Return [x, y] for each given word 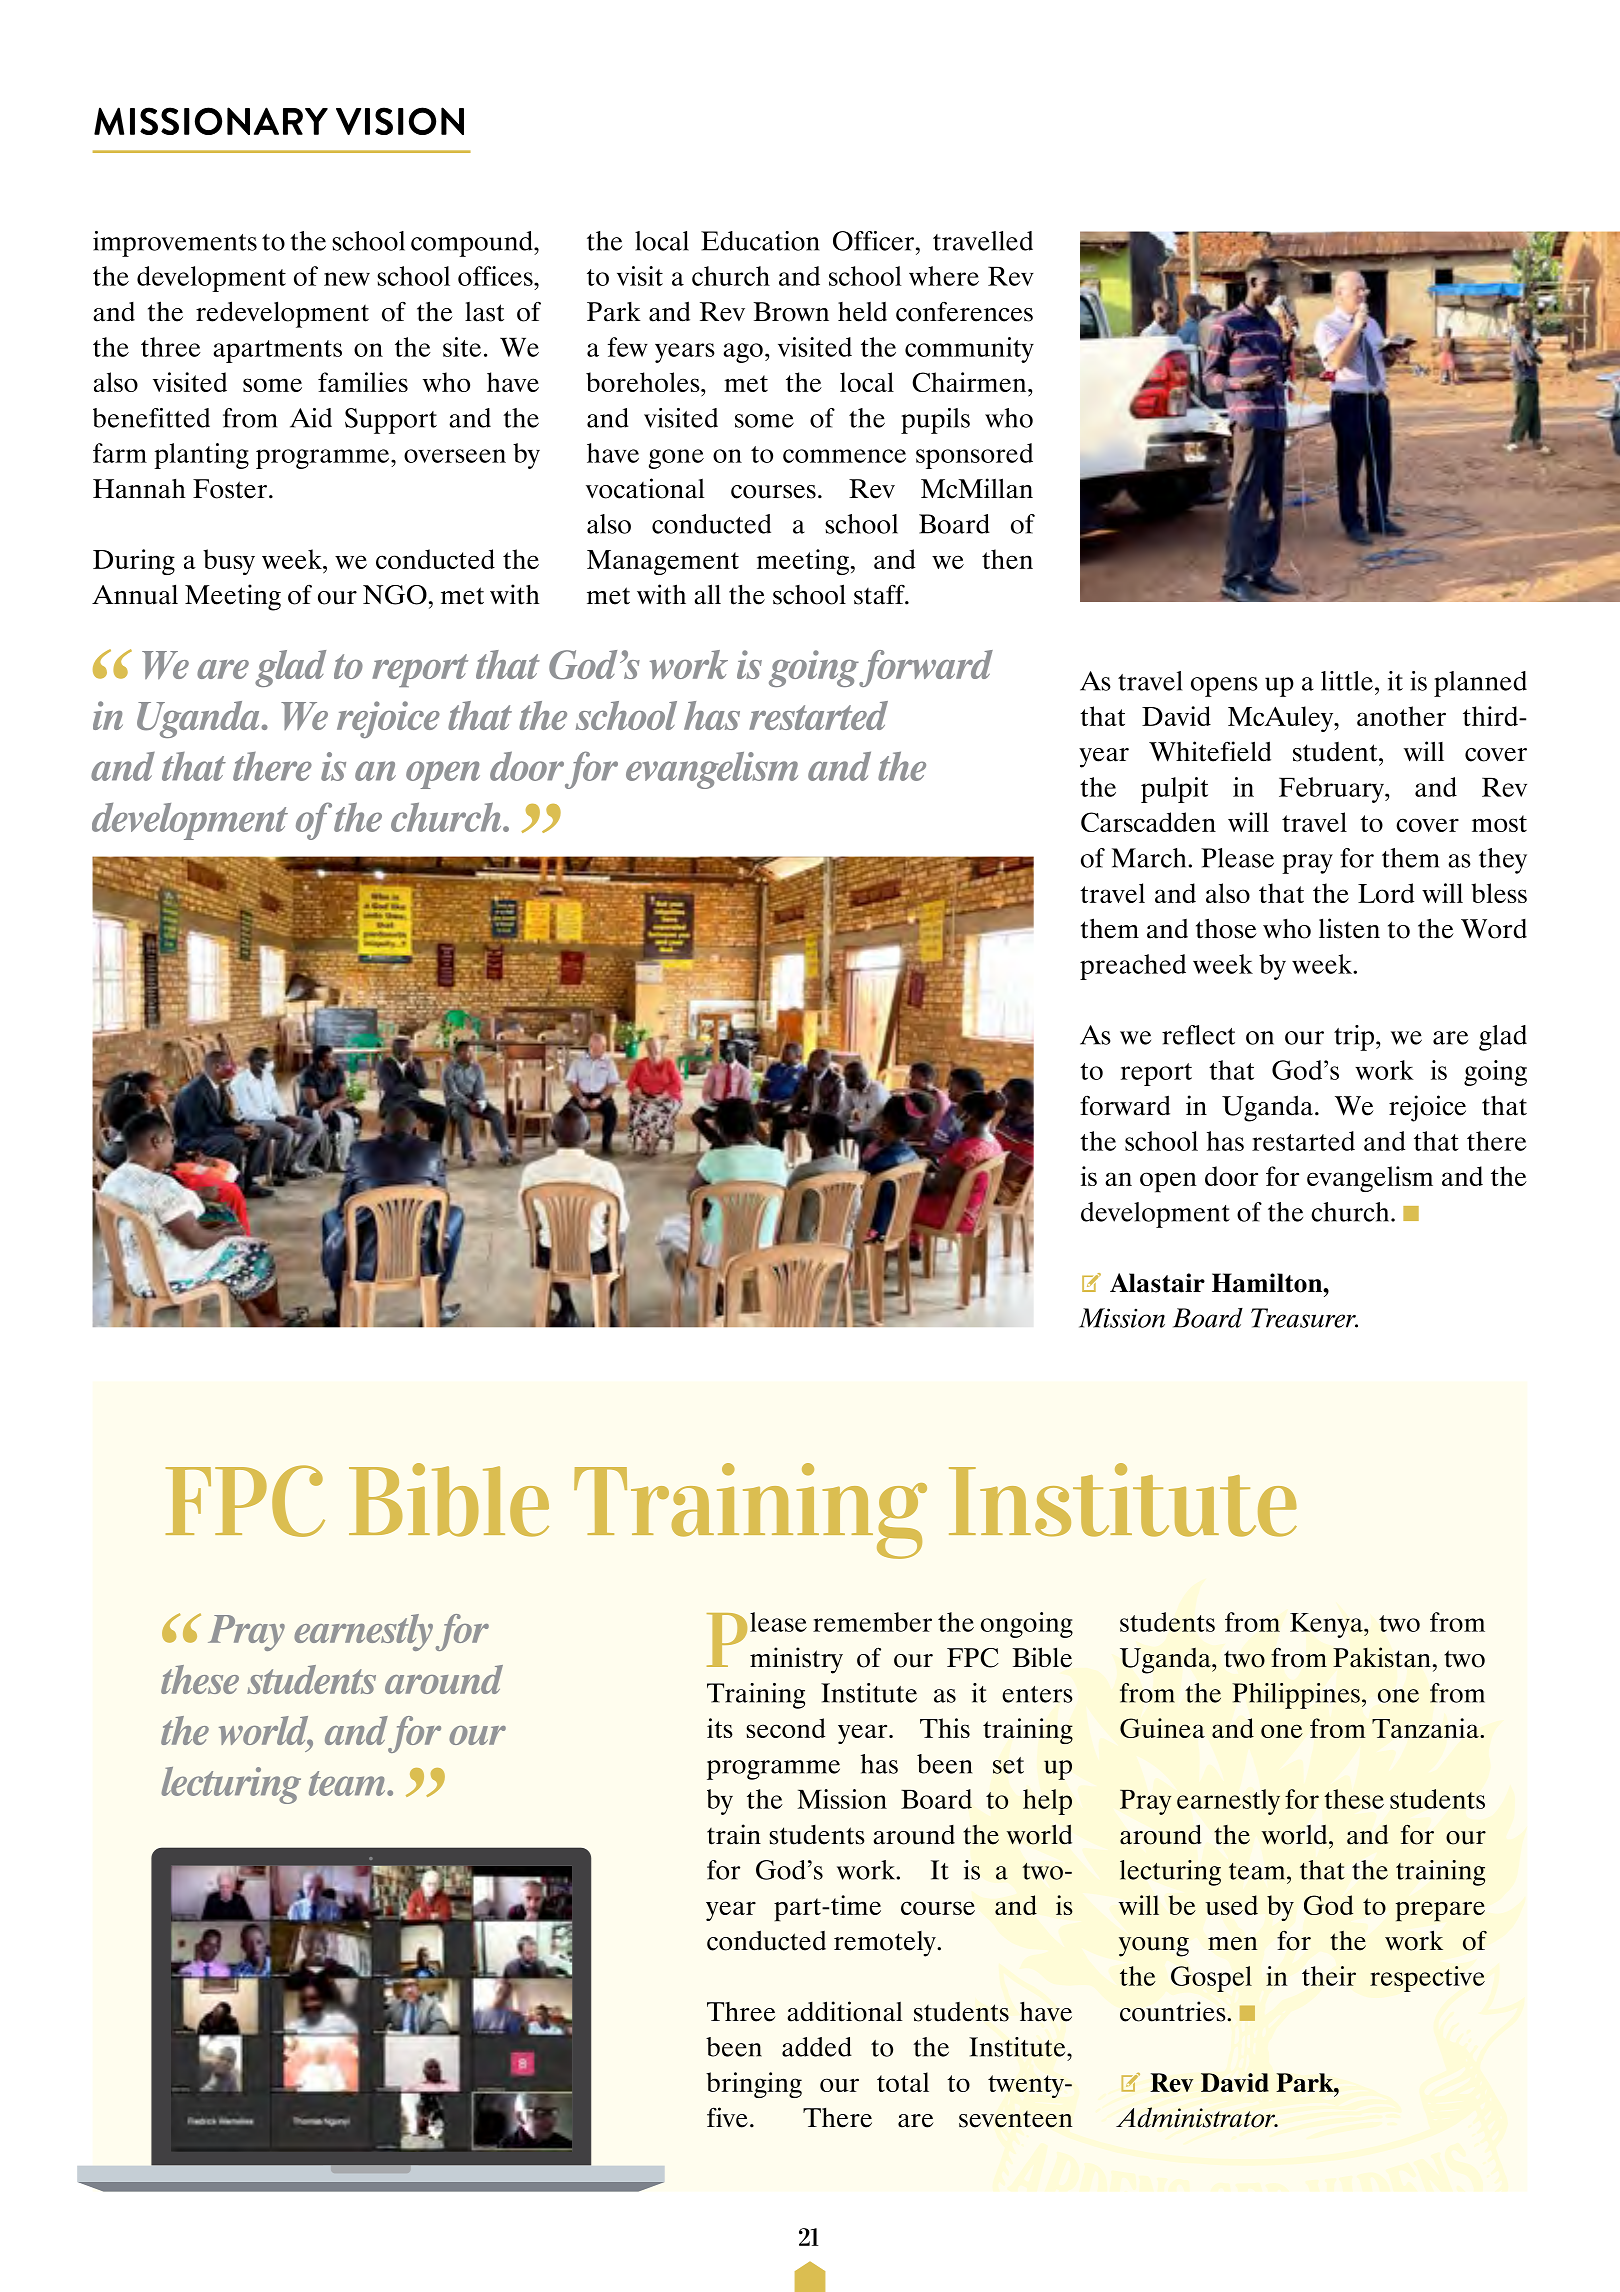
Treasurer [1304, 1318]
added [817, 2047]
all [707, 594]
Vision [400, 121]
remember [872, 1622]
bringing [754, 2085]
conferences [964, 311]
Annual [135, 594]
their [1329, 1976]
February [1332, 790]
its [720, 1728]
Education [760, 241]
